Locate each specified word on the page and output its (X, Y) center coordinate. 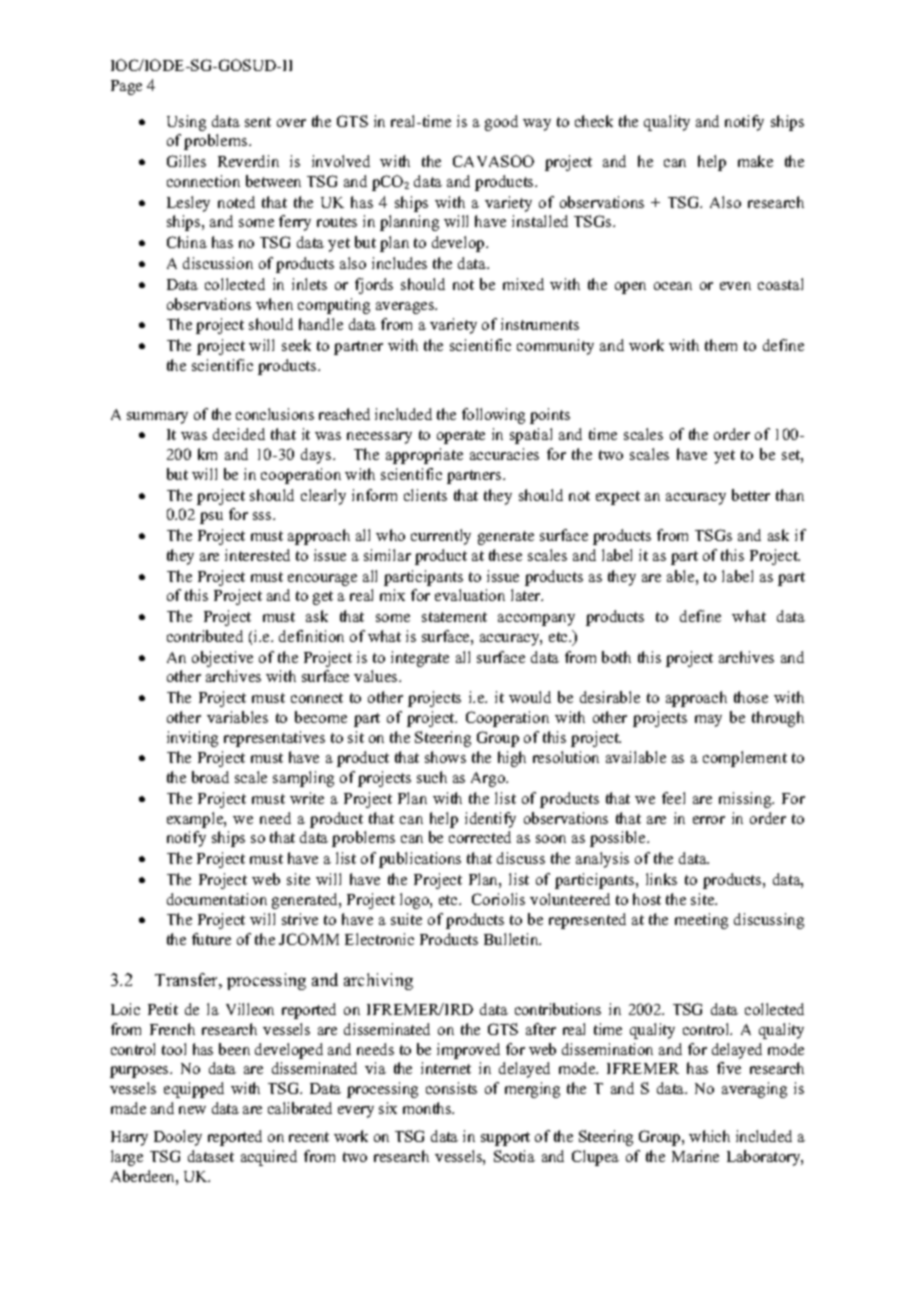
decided (239, 434)
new (192, 1110)
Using (186, 123)
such (432, 777)
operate (461, 437)
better (751, 495)
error (709, 820)
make (755, 161)
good (501, 123)
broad (210, 777)
